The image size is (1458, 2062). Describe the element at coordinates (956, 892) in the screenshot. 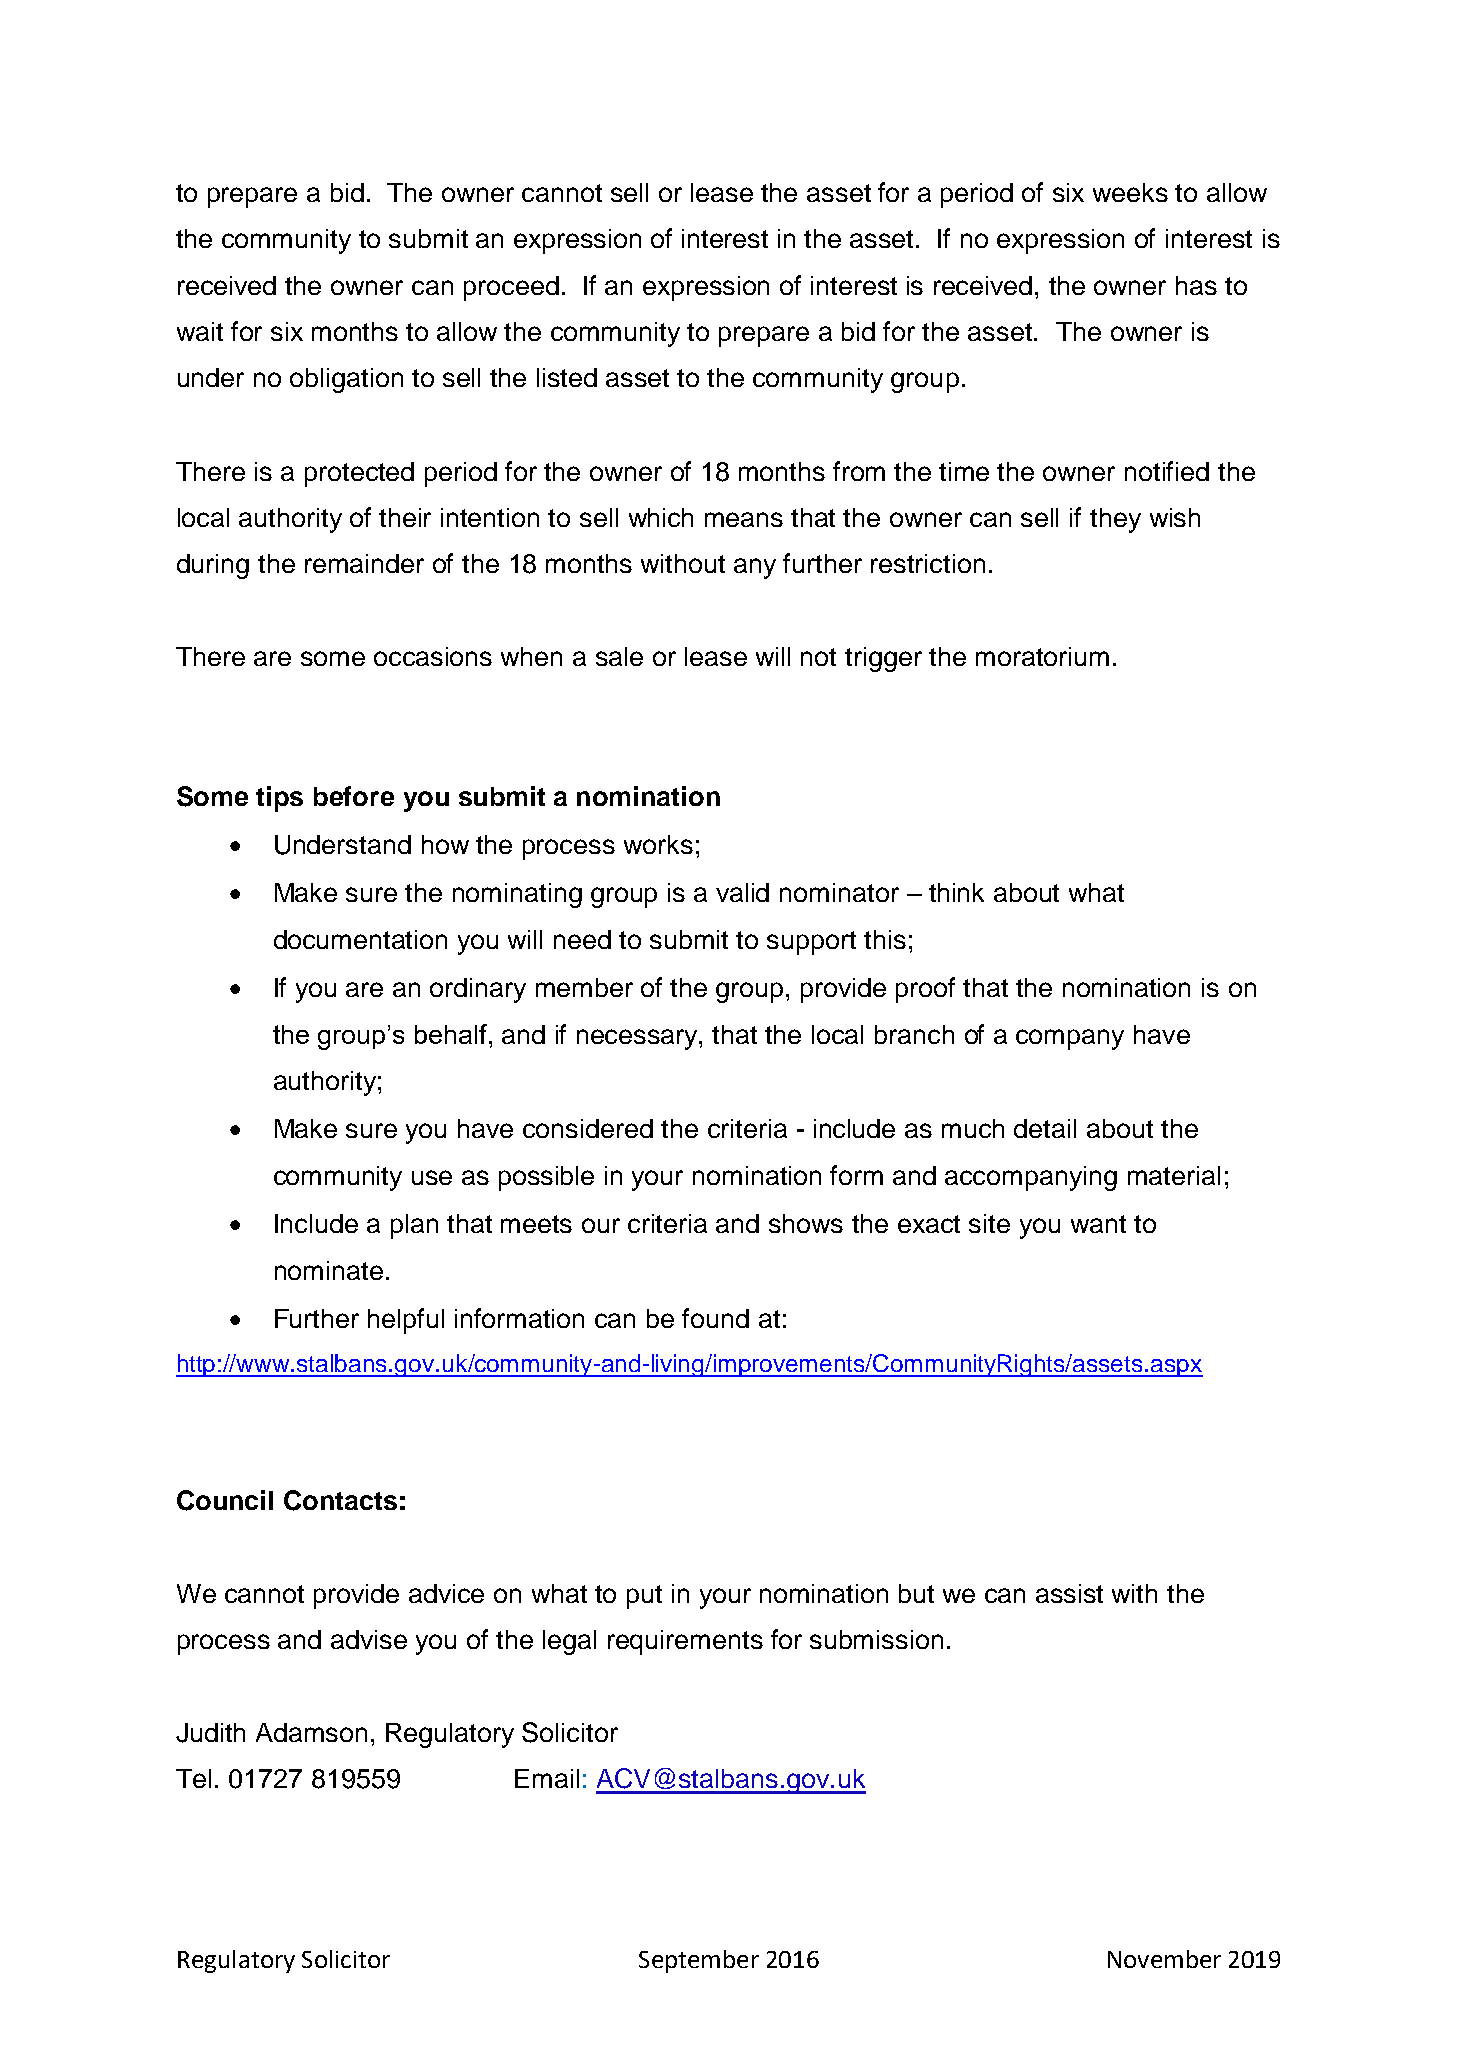

I see `think` at that location.
